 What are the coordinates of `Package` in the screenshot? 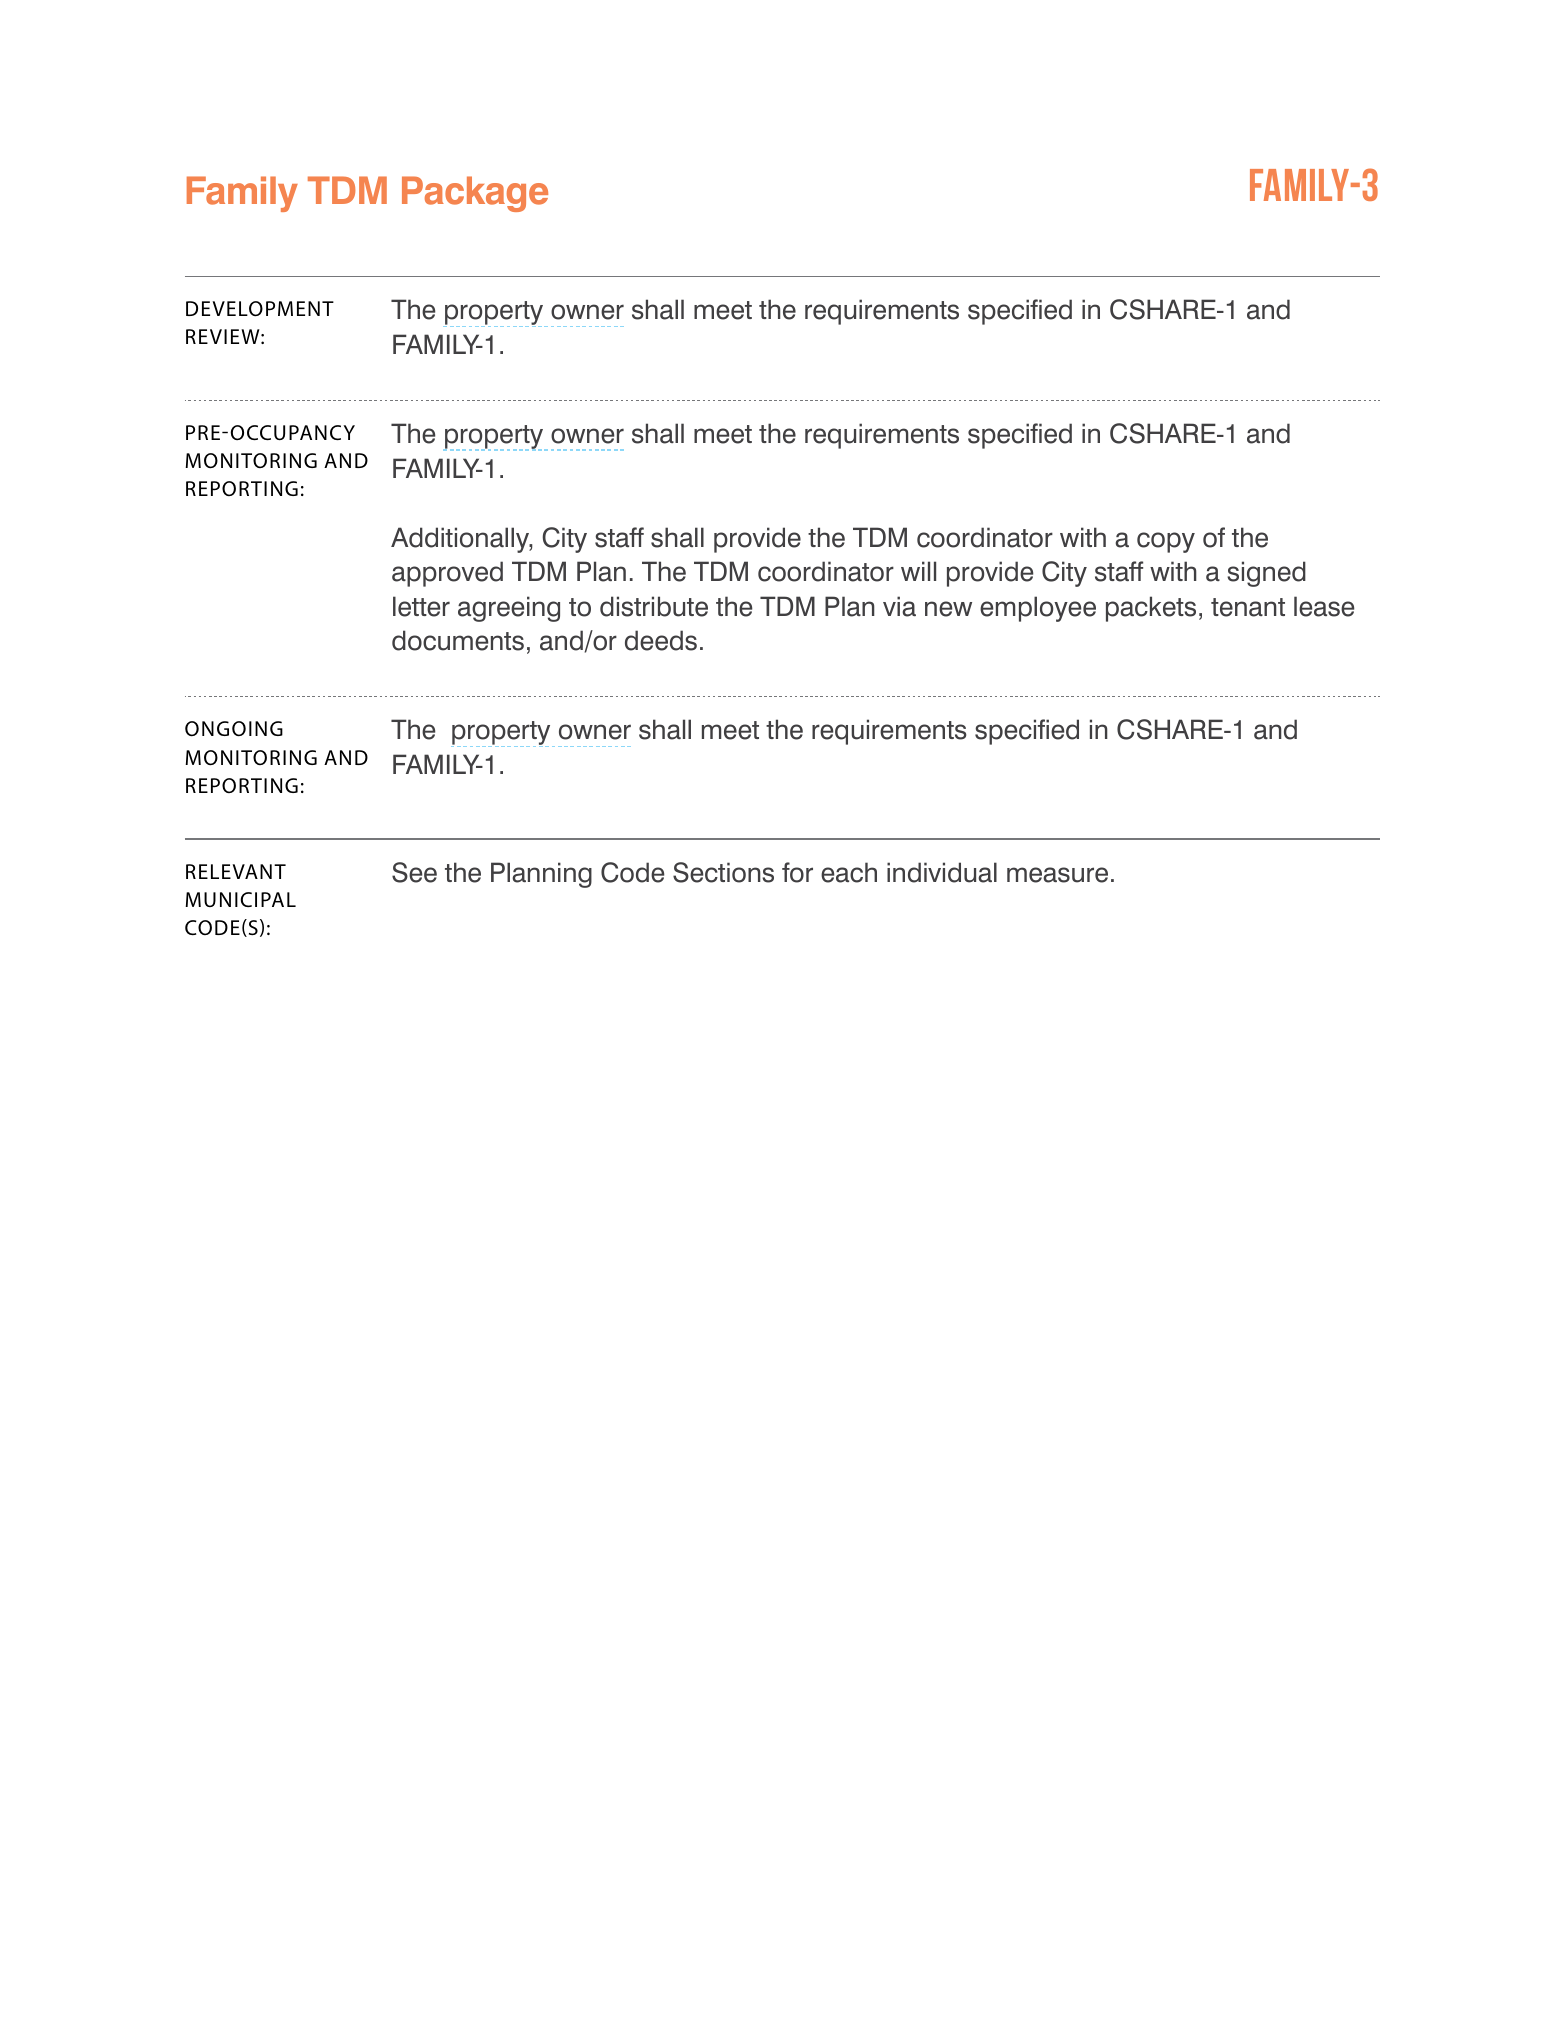 It's located at (475, 194).
